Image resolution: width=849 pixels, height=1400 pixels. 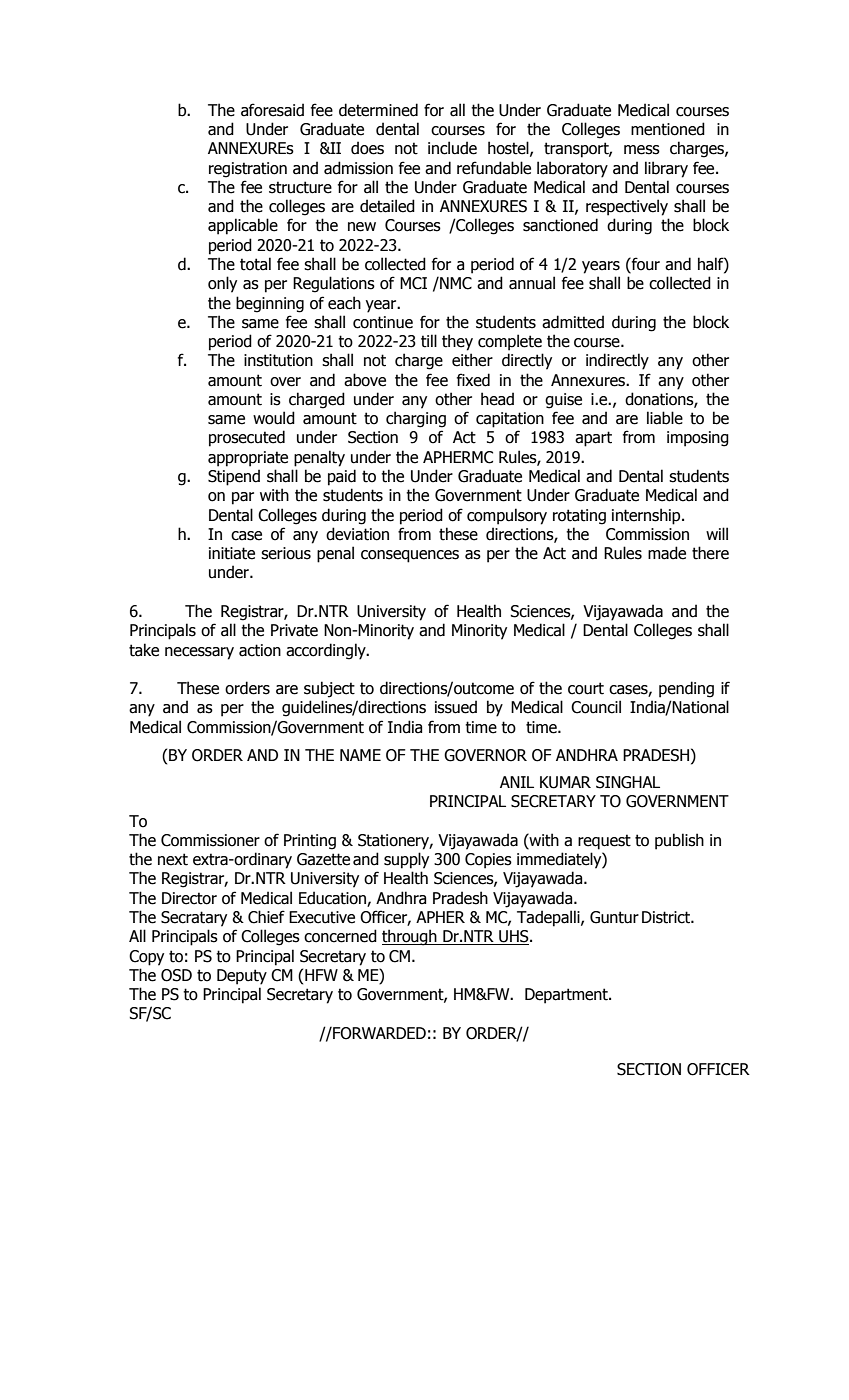 I want to click on registration, so click(x=248, y=170).
